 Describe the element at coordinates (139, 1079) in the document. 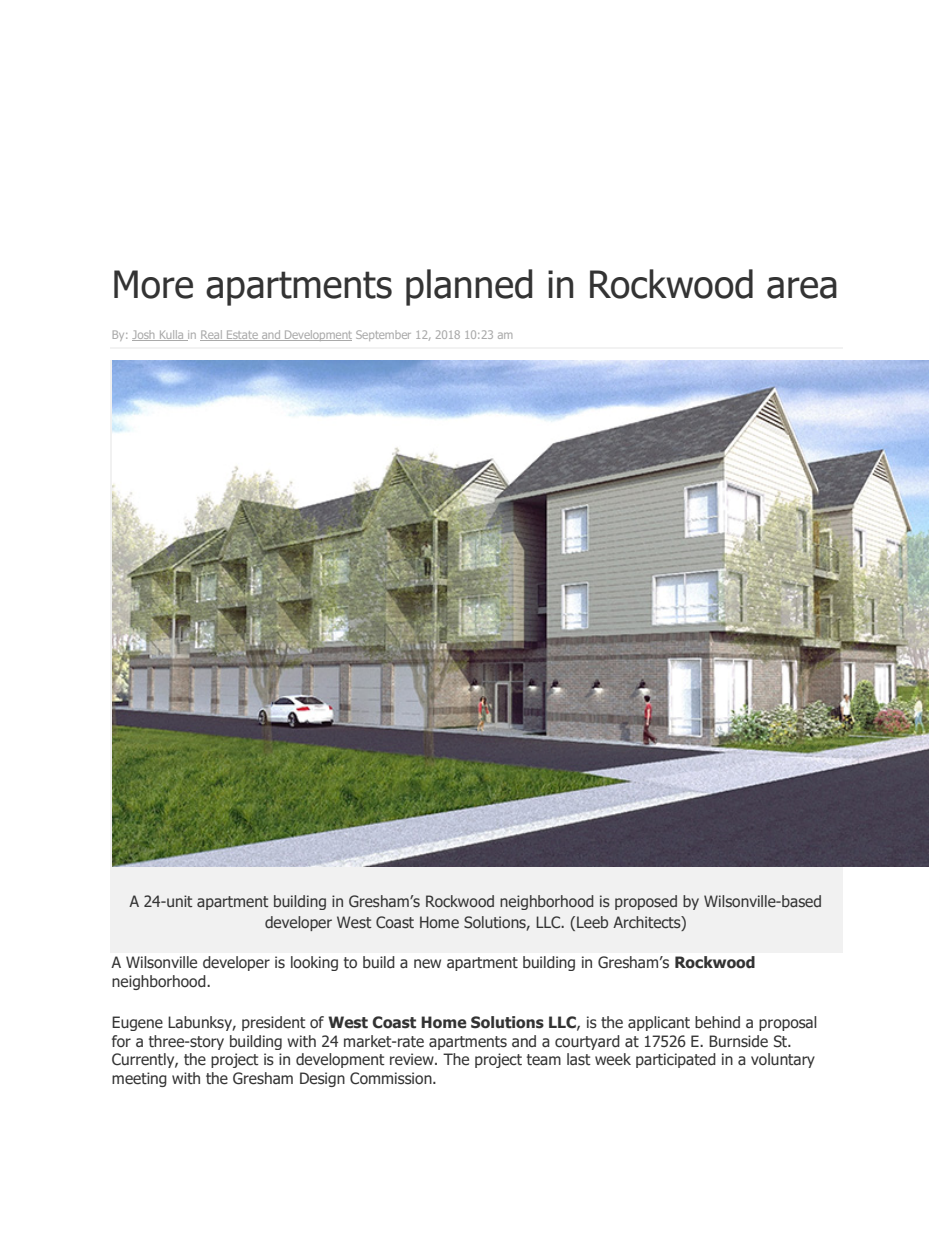

I see `meeting` at that location.
